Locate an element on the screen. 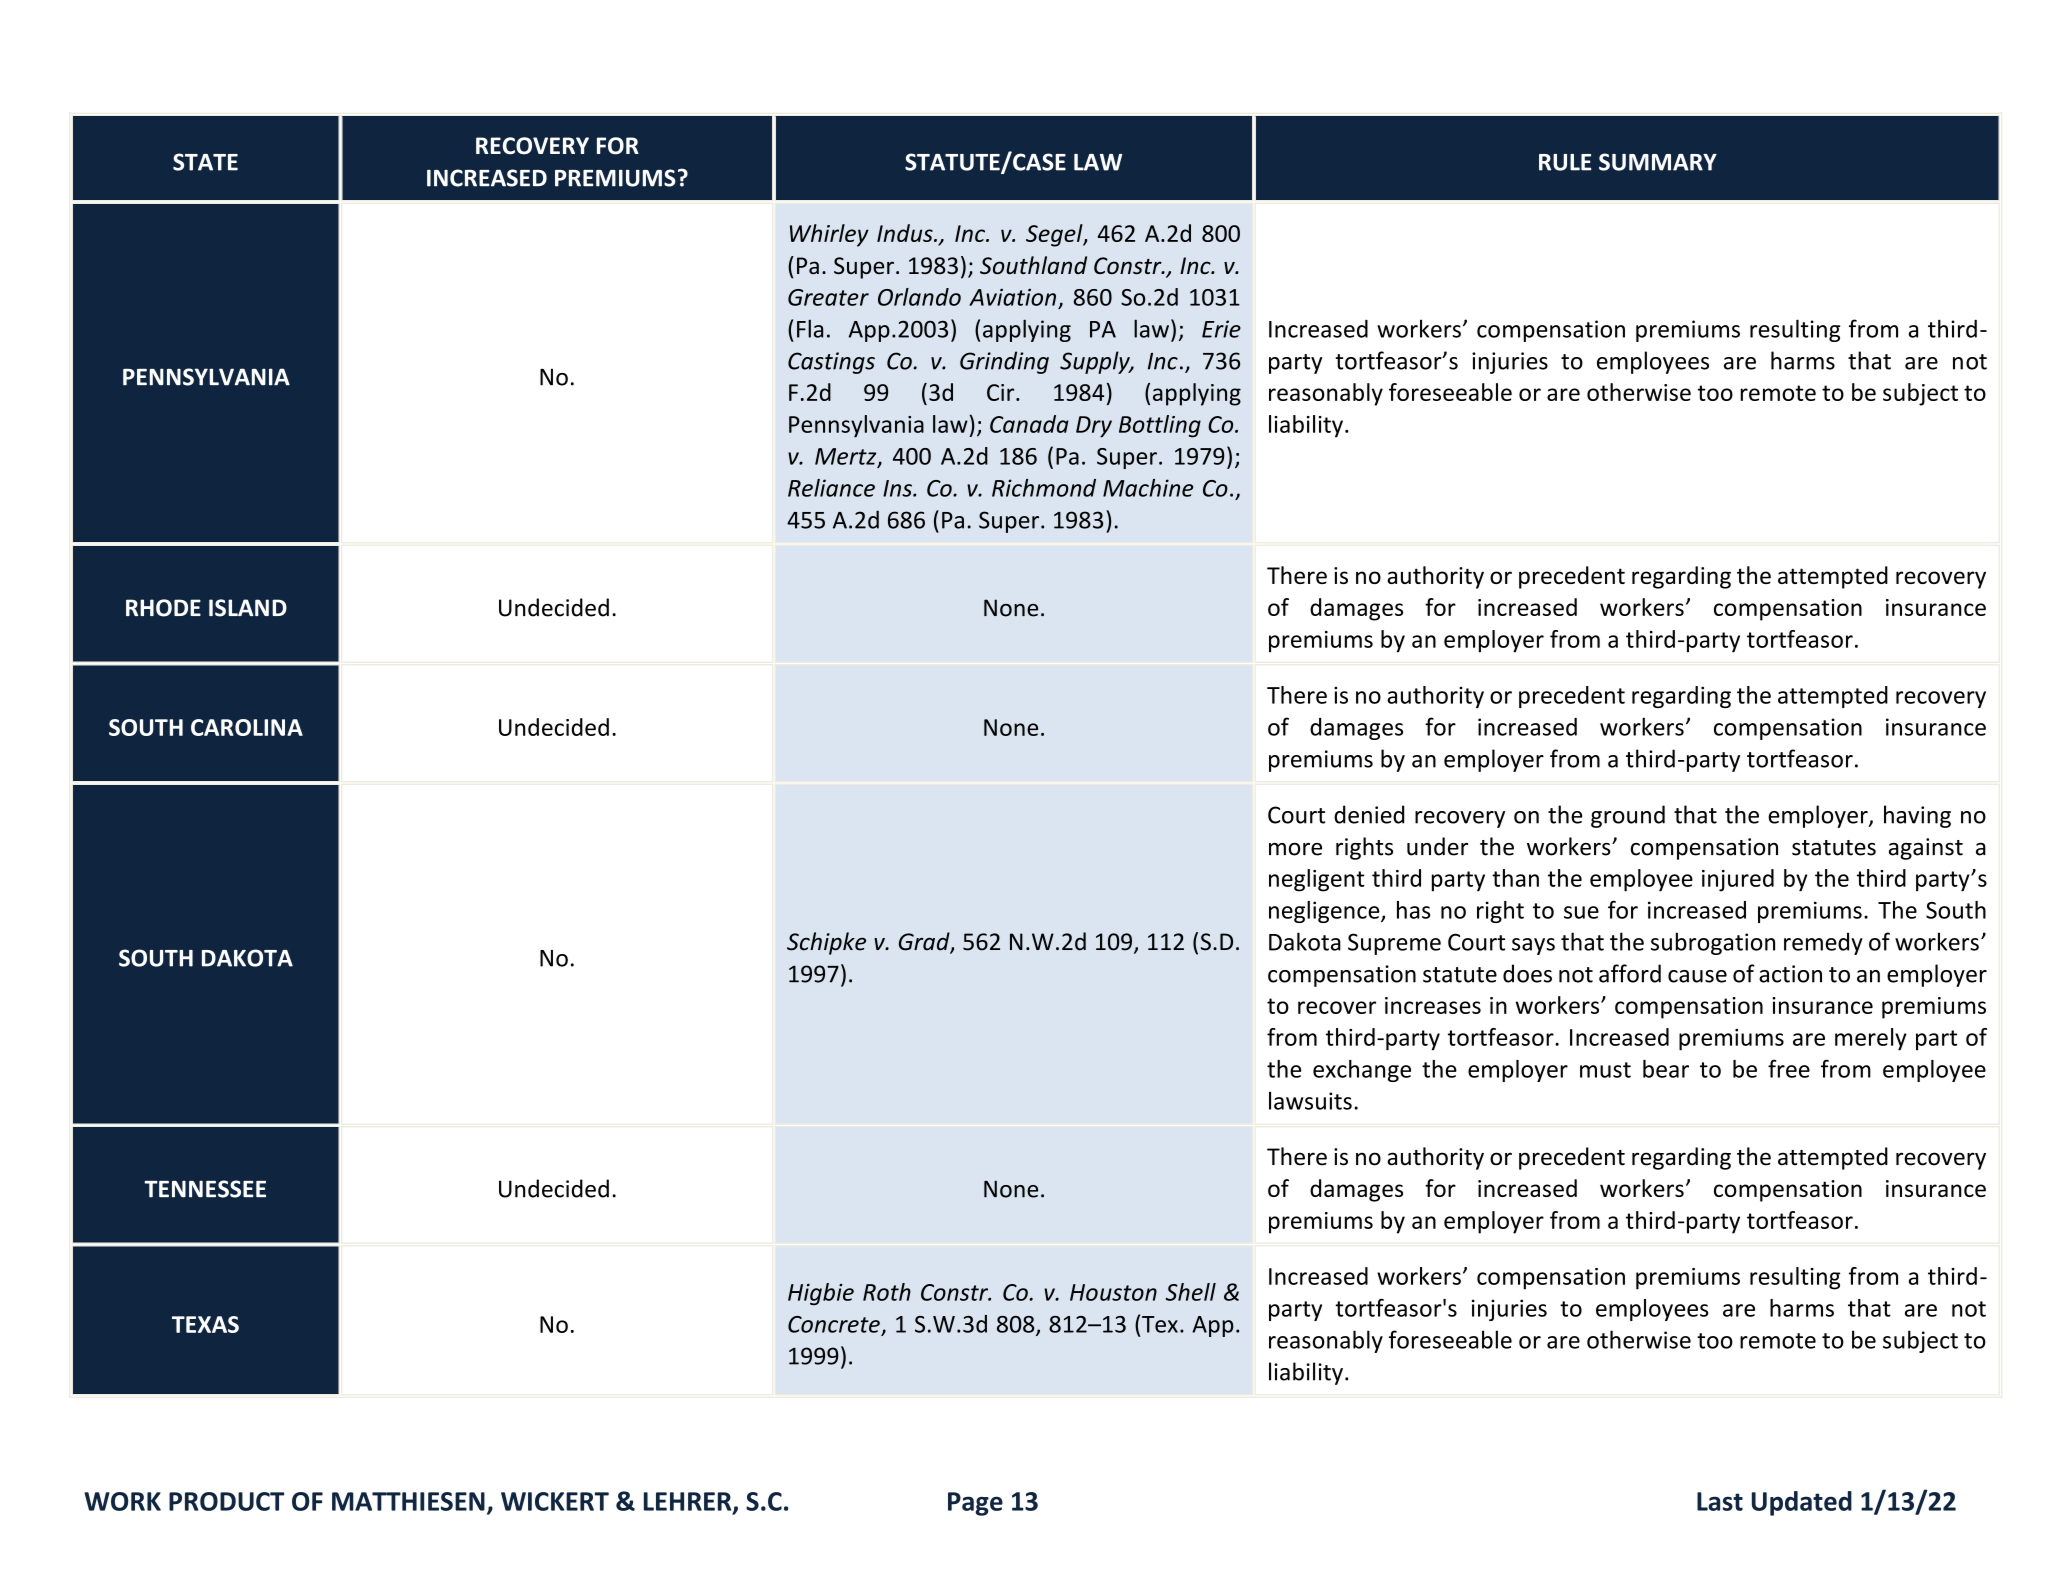  CAROLINA is located at coordinates (247, 727).
